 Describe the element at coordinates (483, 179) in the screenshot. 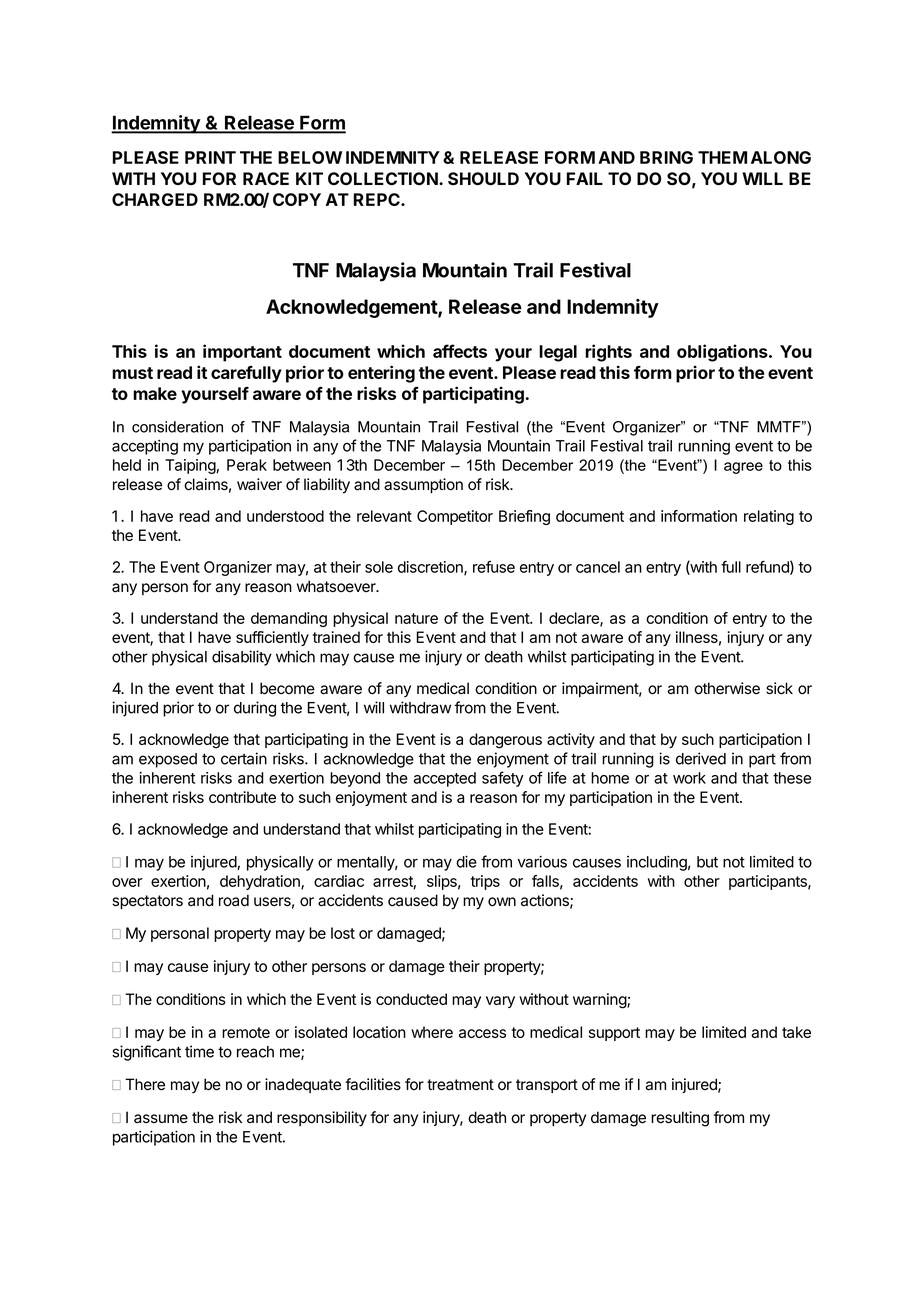

I see `SHOULD` at that location.
